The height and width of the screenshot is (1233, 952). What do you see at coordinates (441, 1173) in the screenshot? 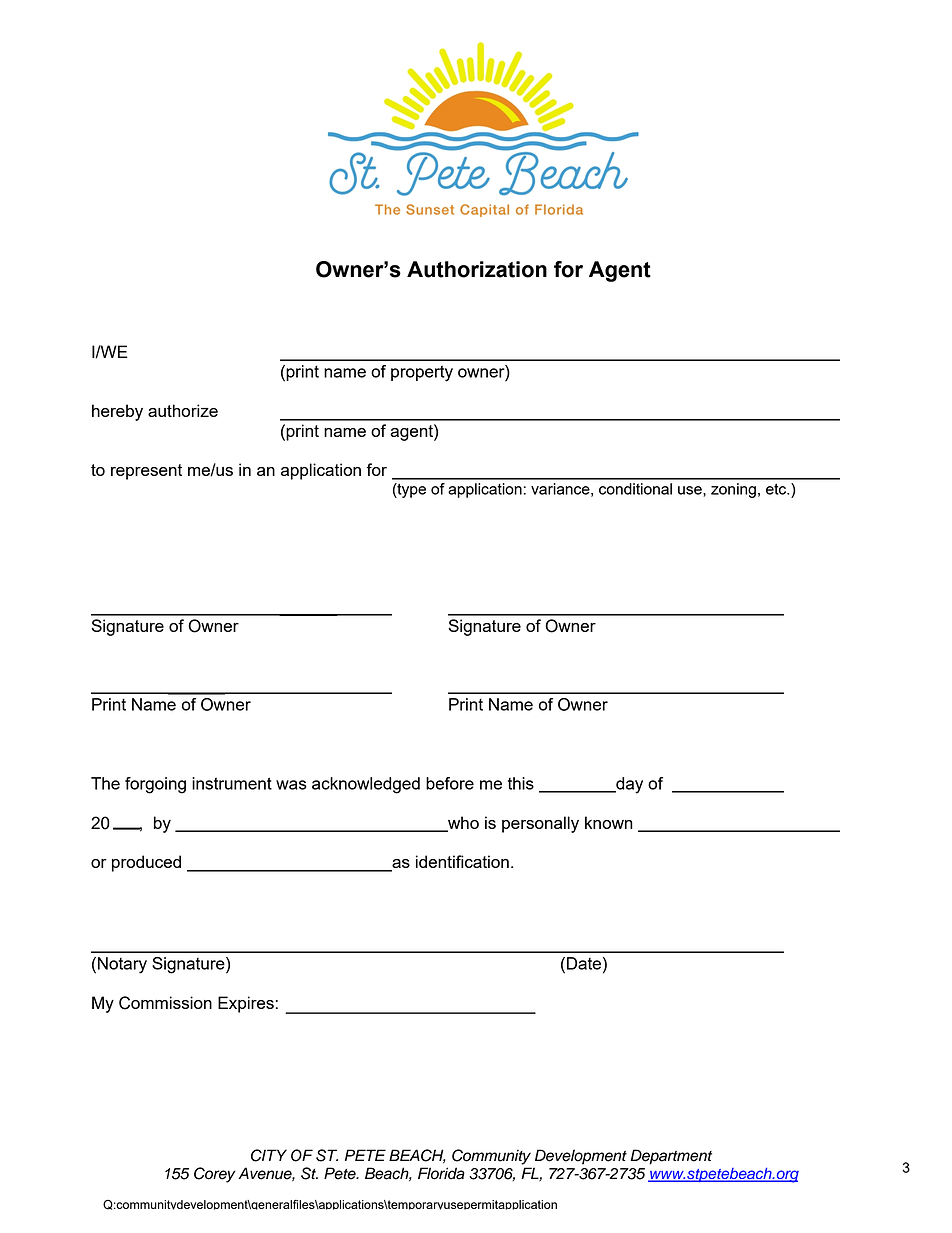
I see `Florida` at bounding box center [441, 1173].
